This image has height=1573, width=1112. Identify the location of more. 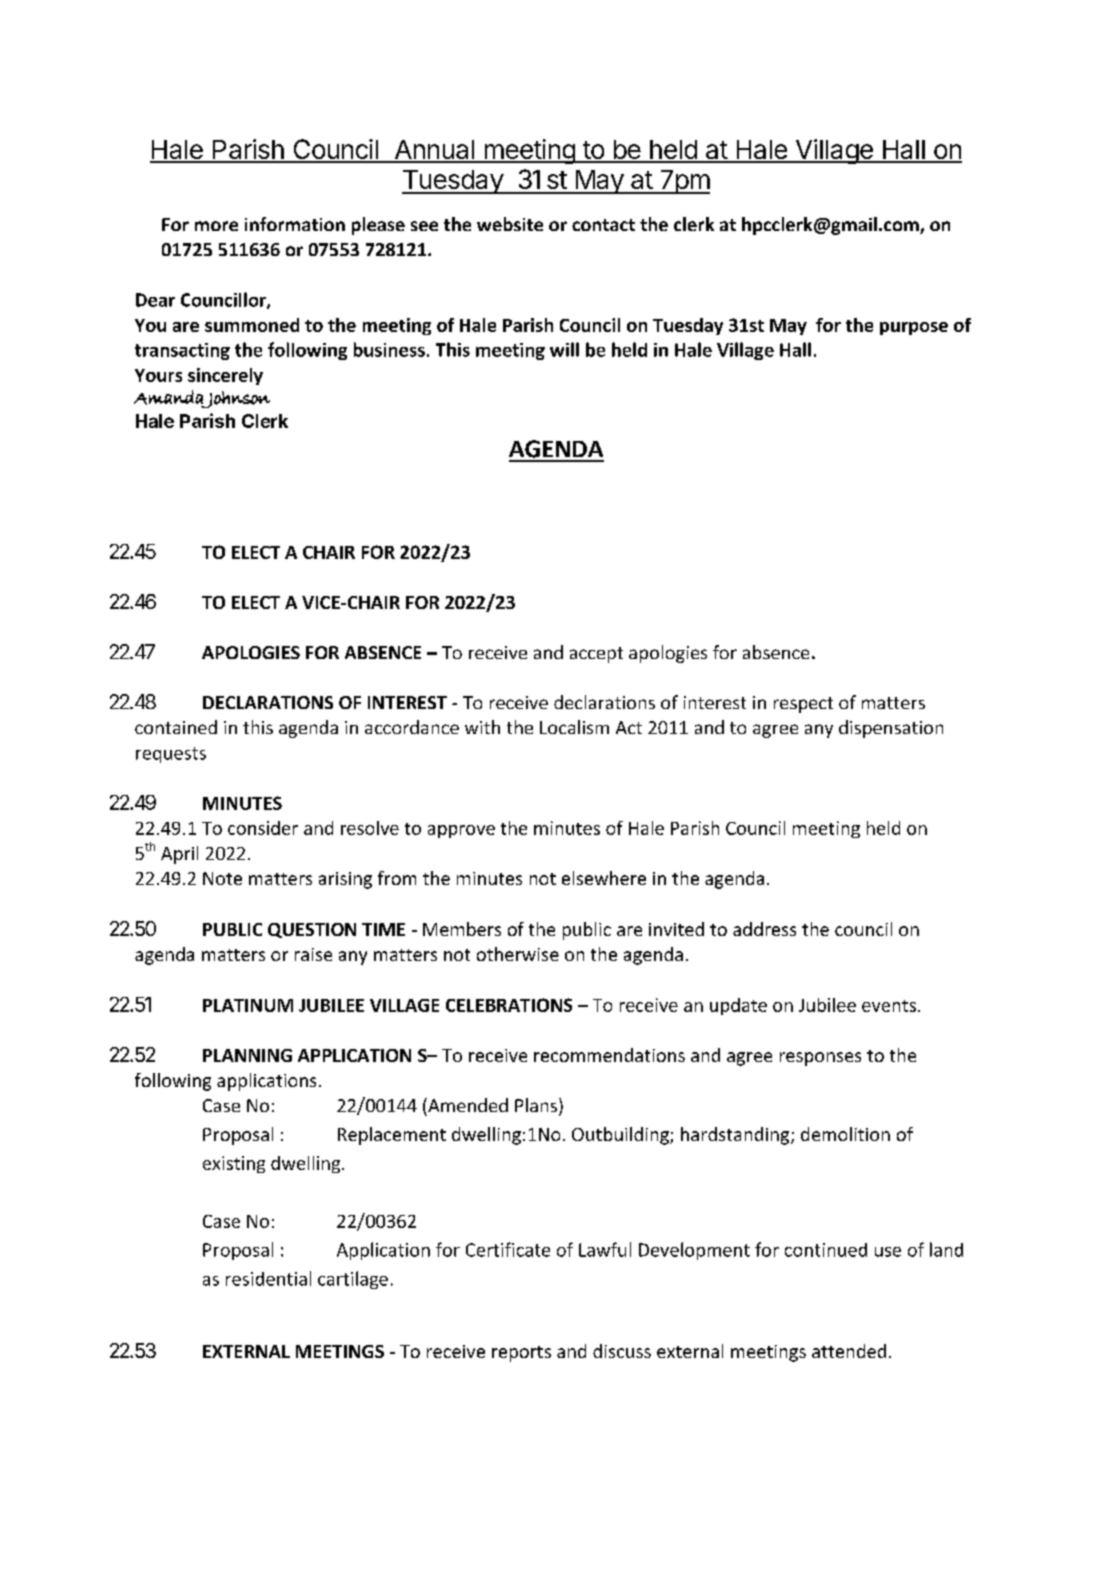
(216, 226).
